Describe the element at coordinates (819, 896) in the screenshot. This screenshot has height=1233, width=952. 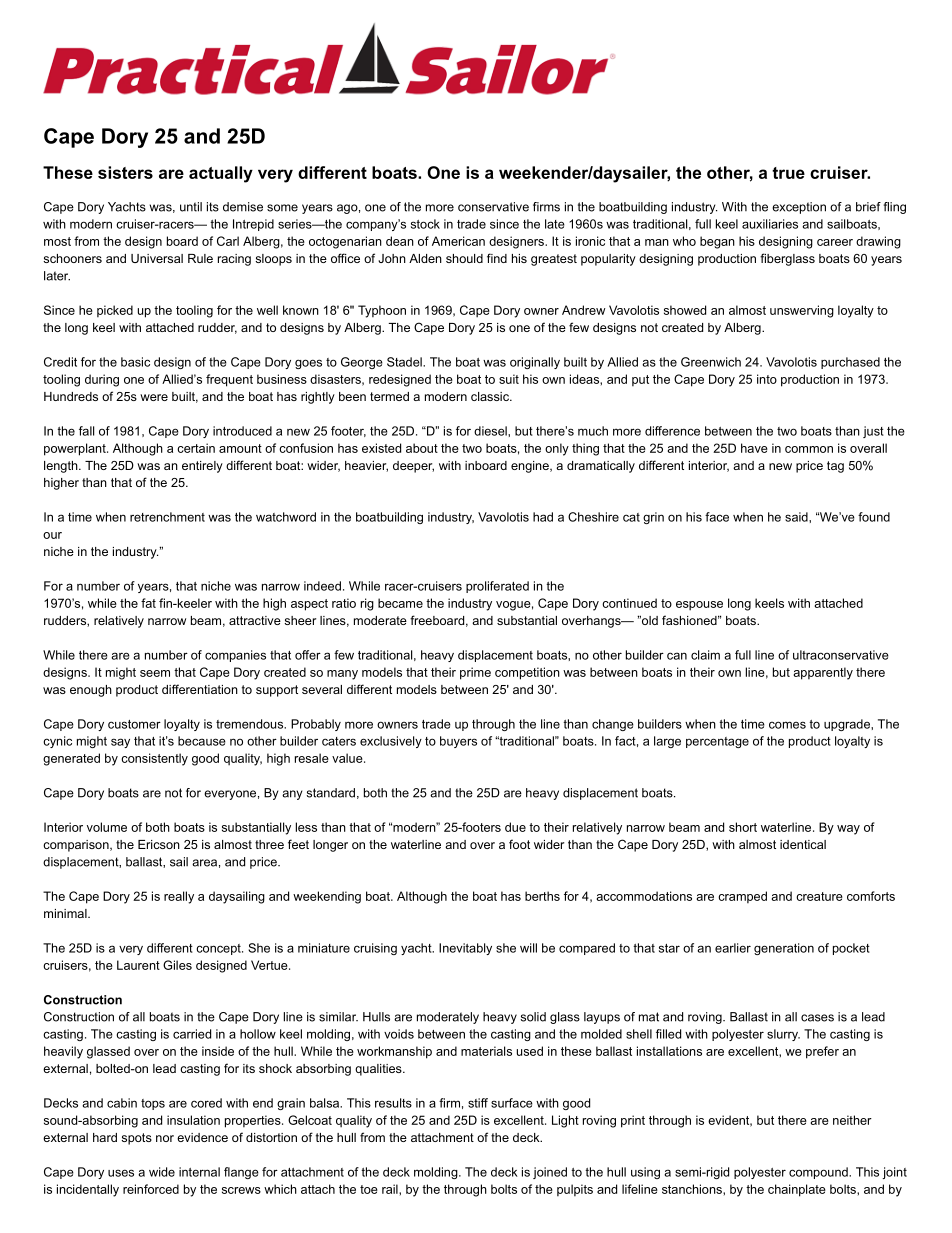
I see `creature` at that location.
